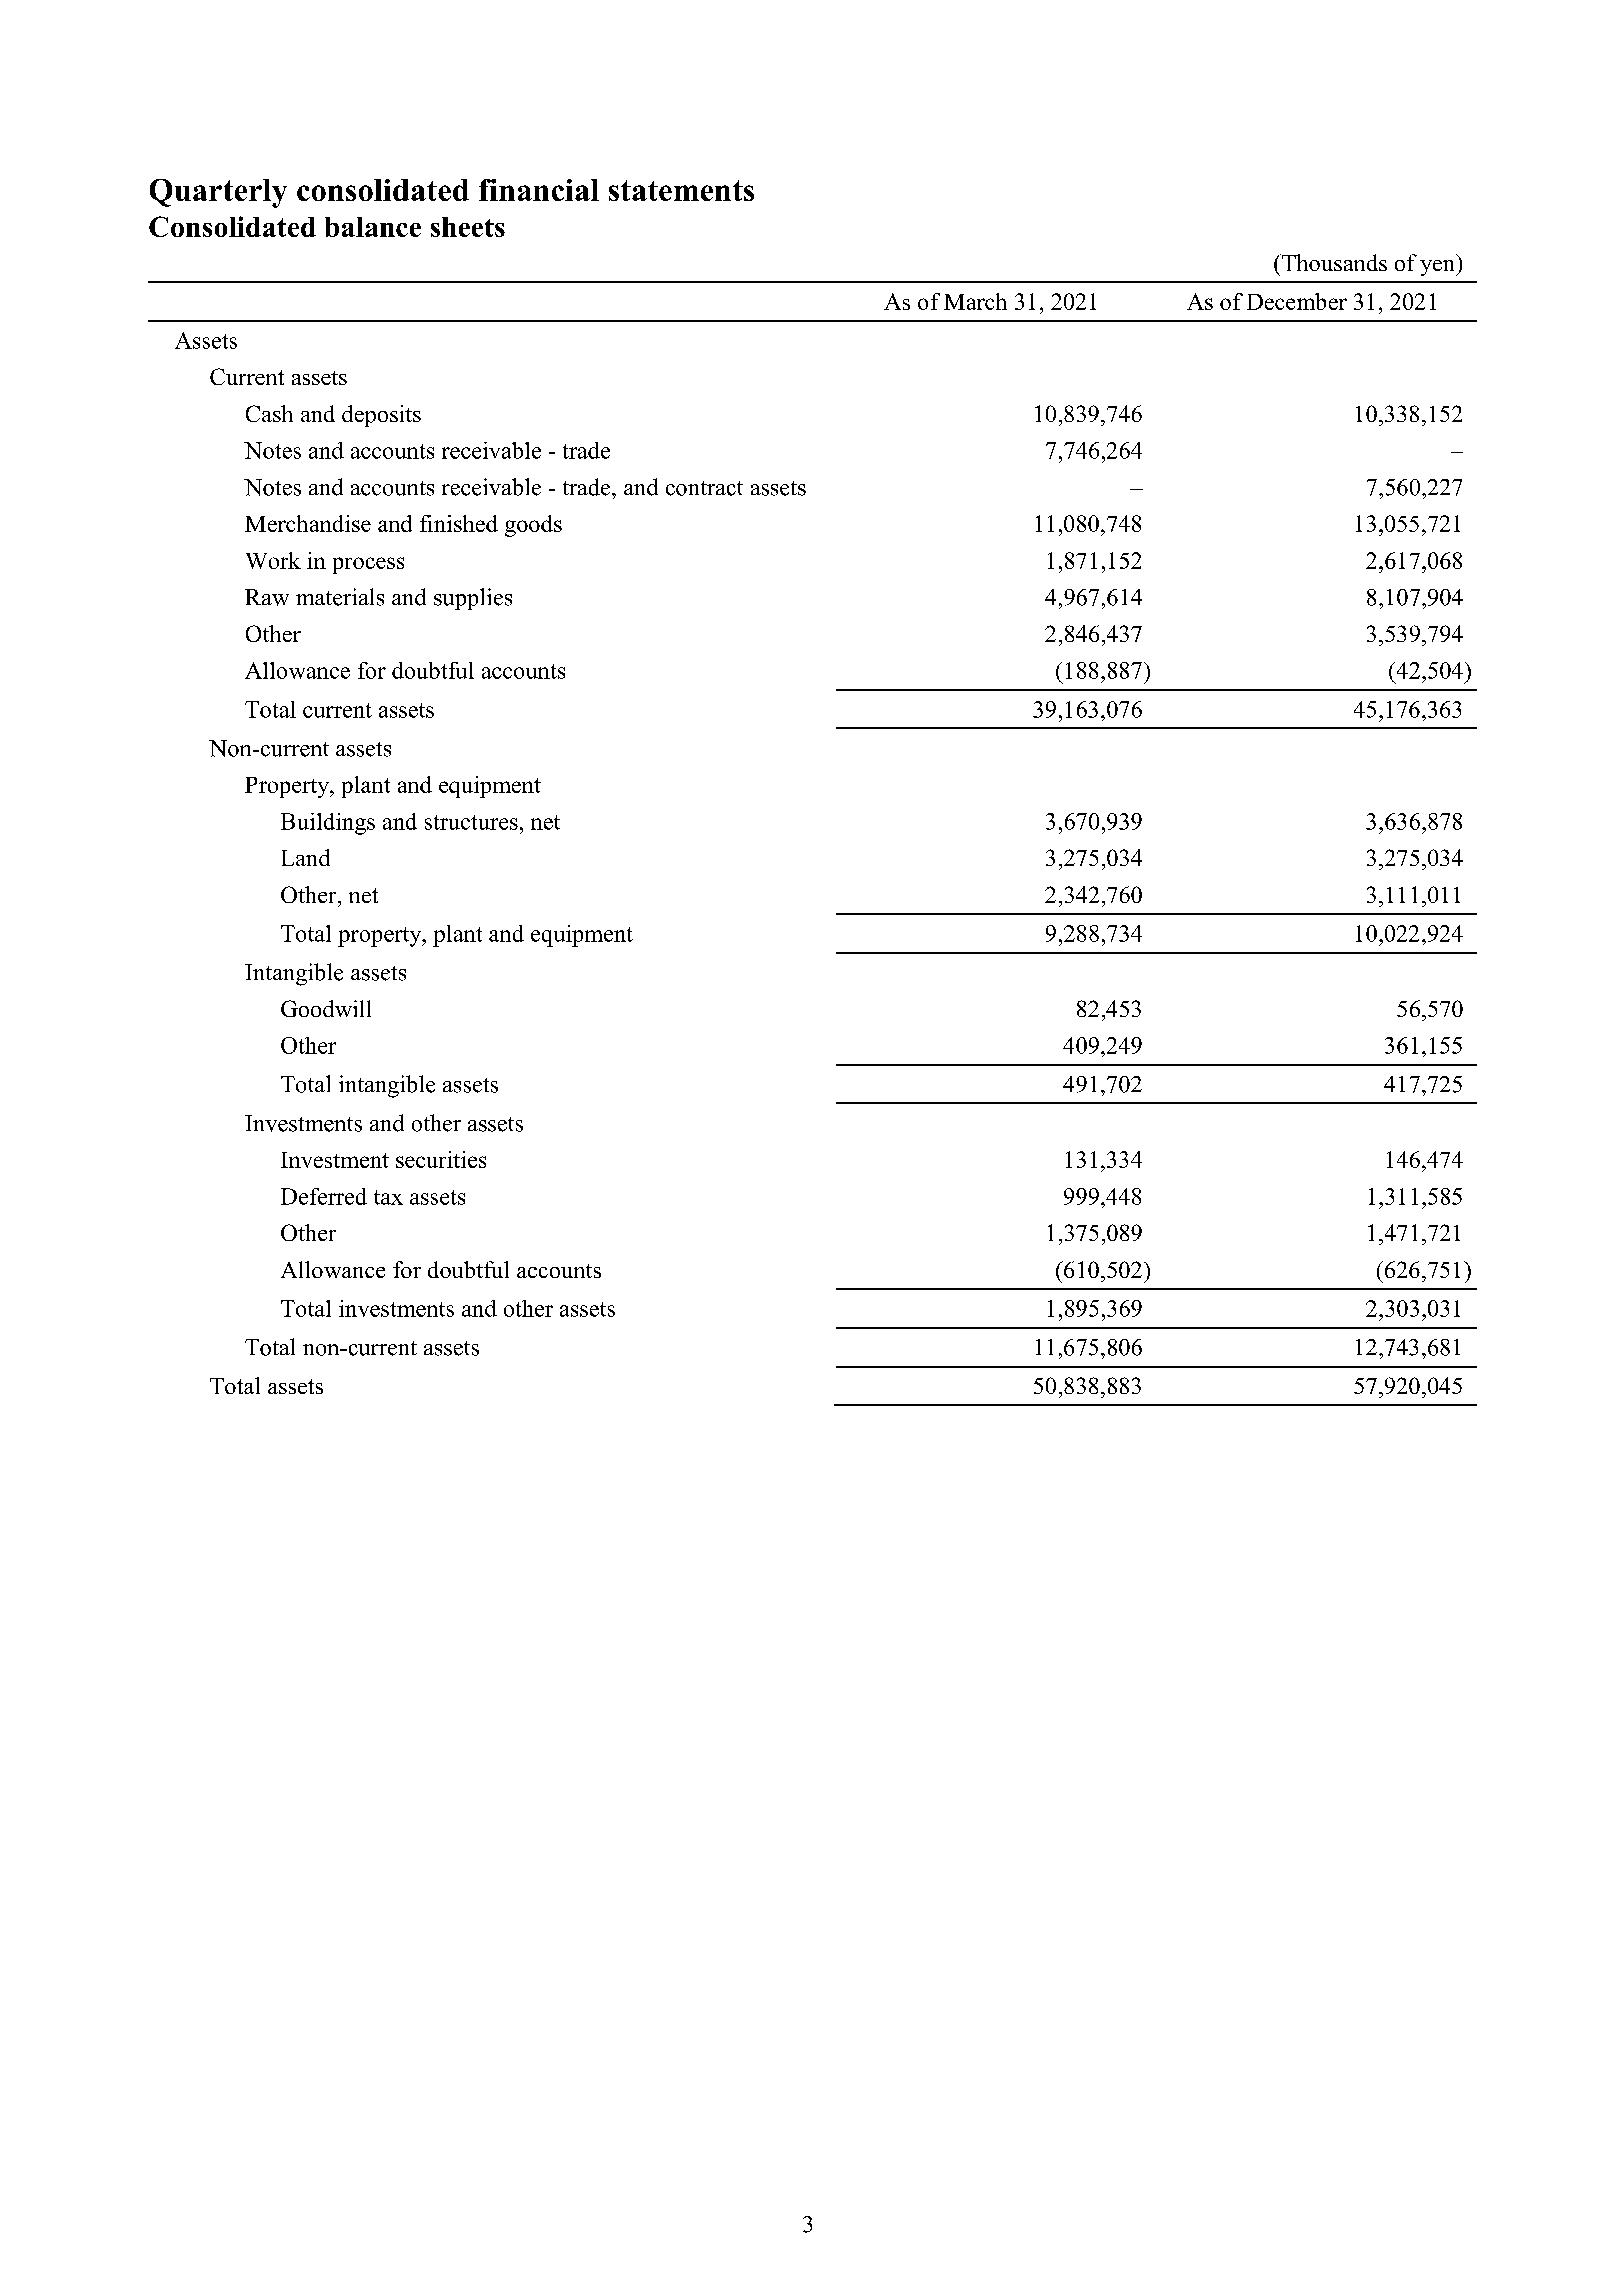  I want to click on materials, so click(340, 597).
